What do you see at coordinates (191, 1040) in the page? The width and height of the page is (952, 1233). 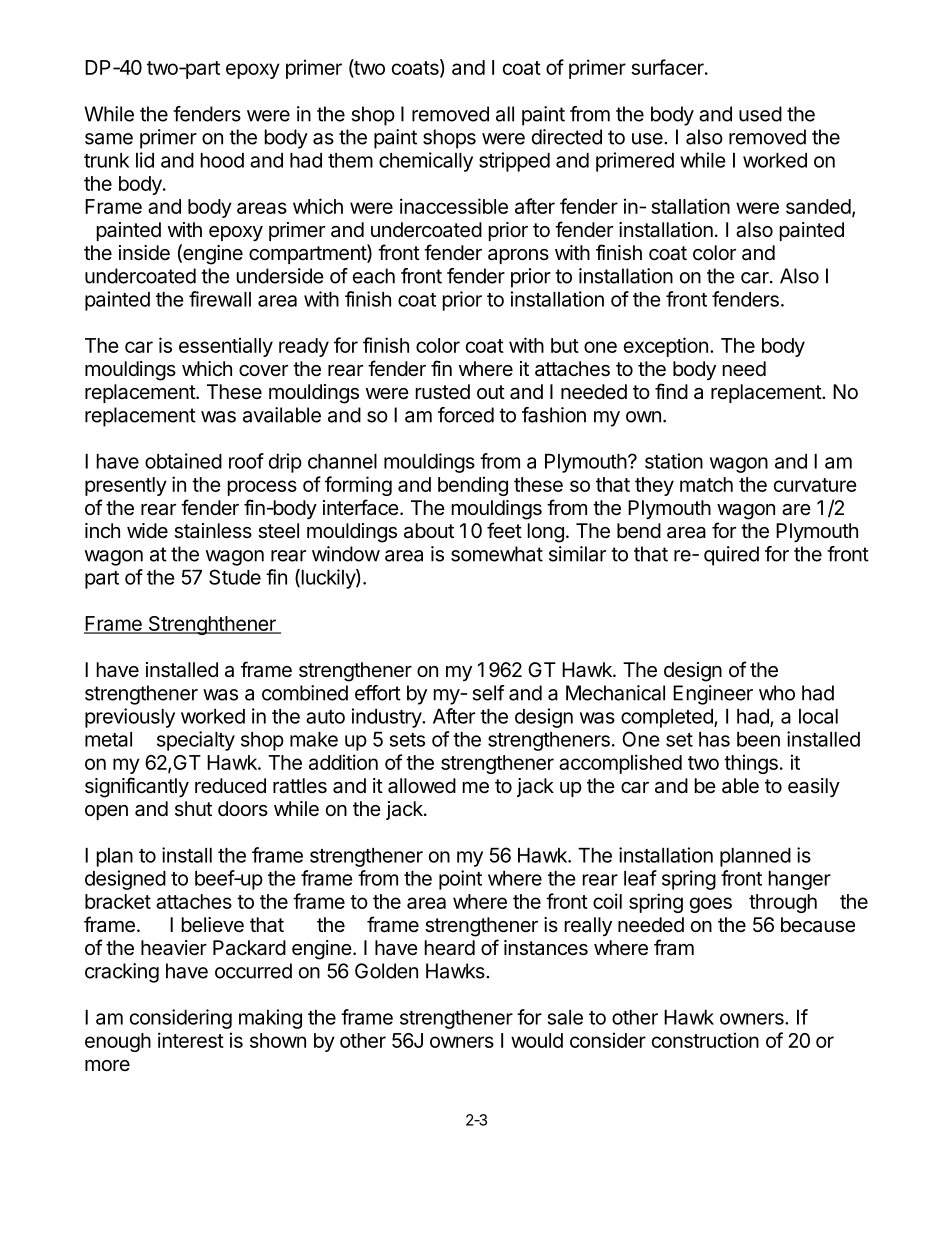 I see `interest` at bounding box center [191, 1040].
